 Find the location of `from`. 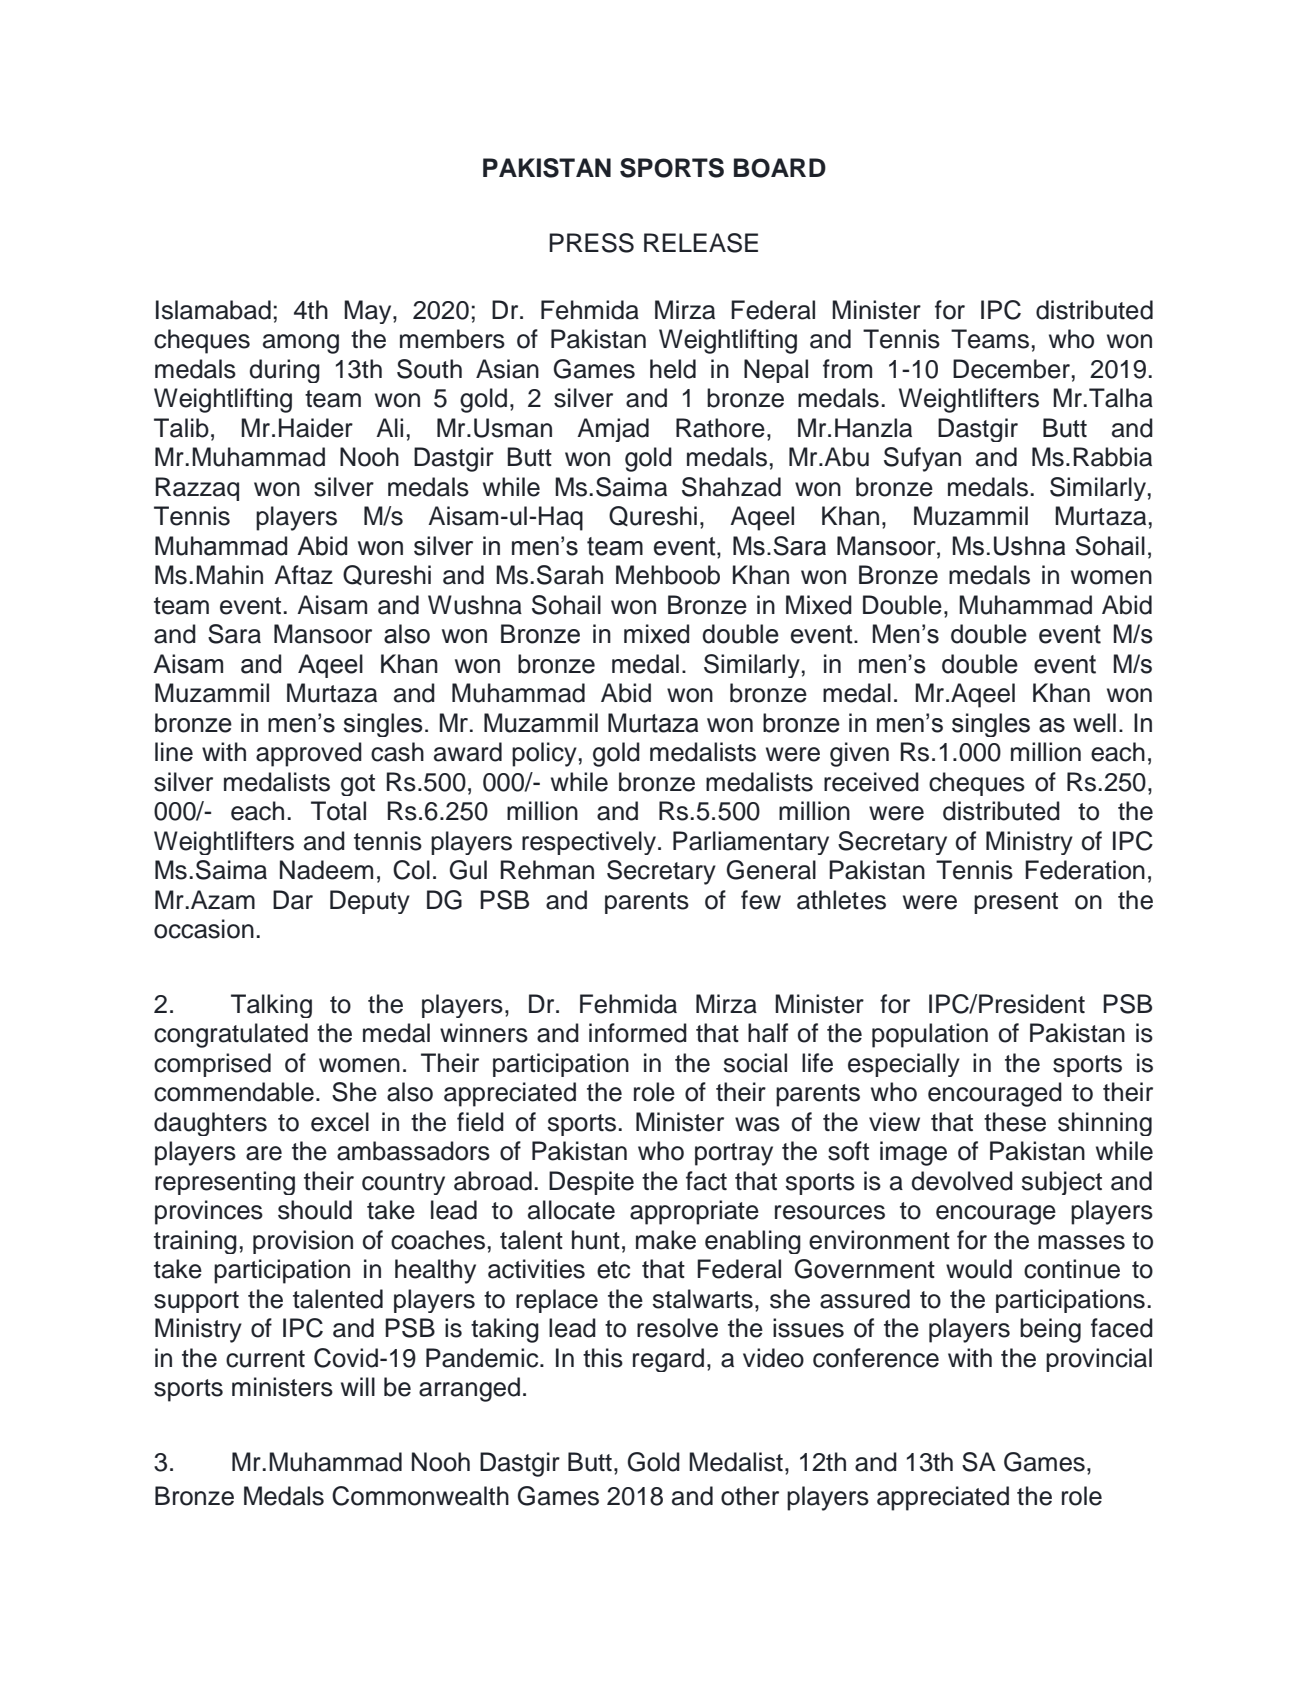

from is located at coordinates (847, 369).
